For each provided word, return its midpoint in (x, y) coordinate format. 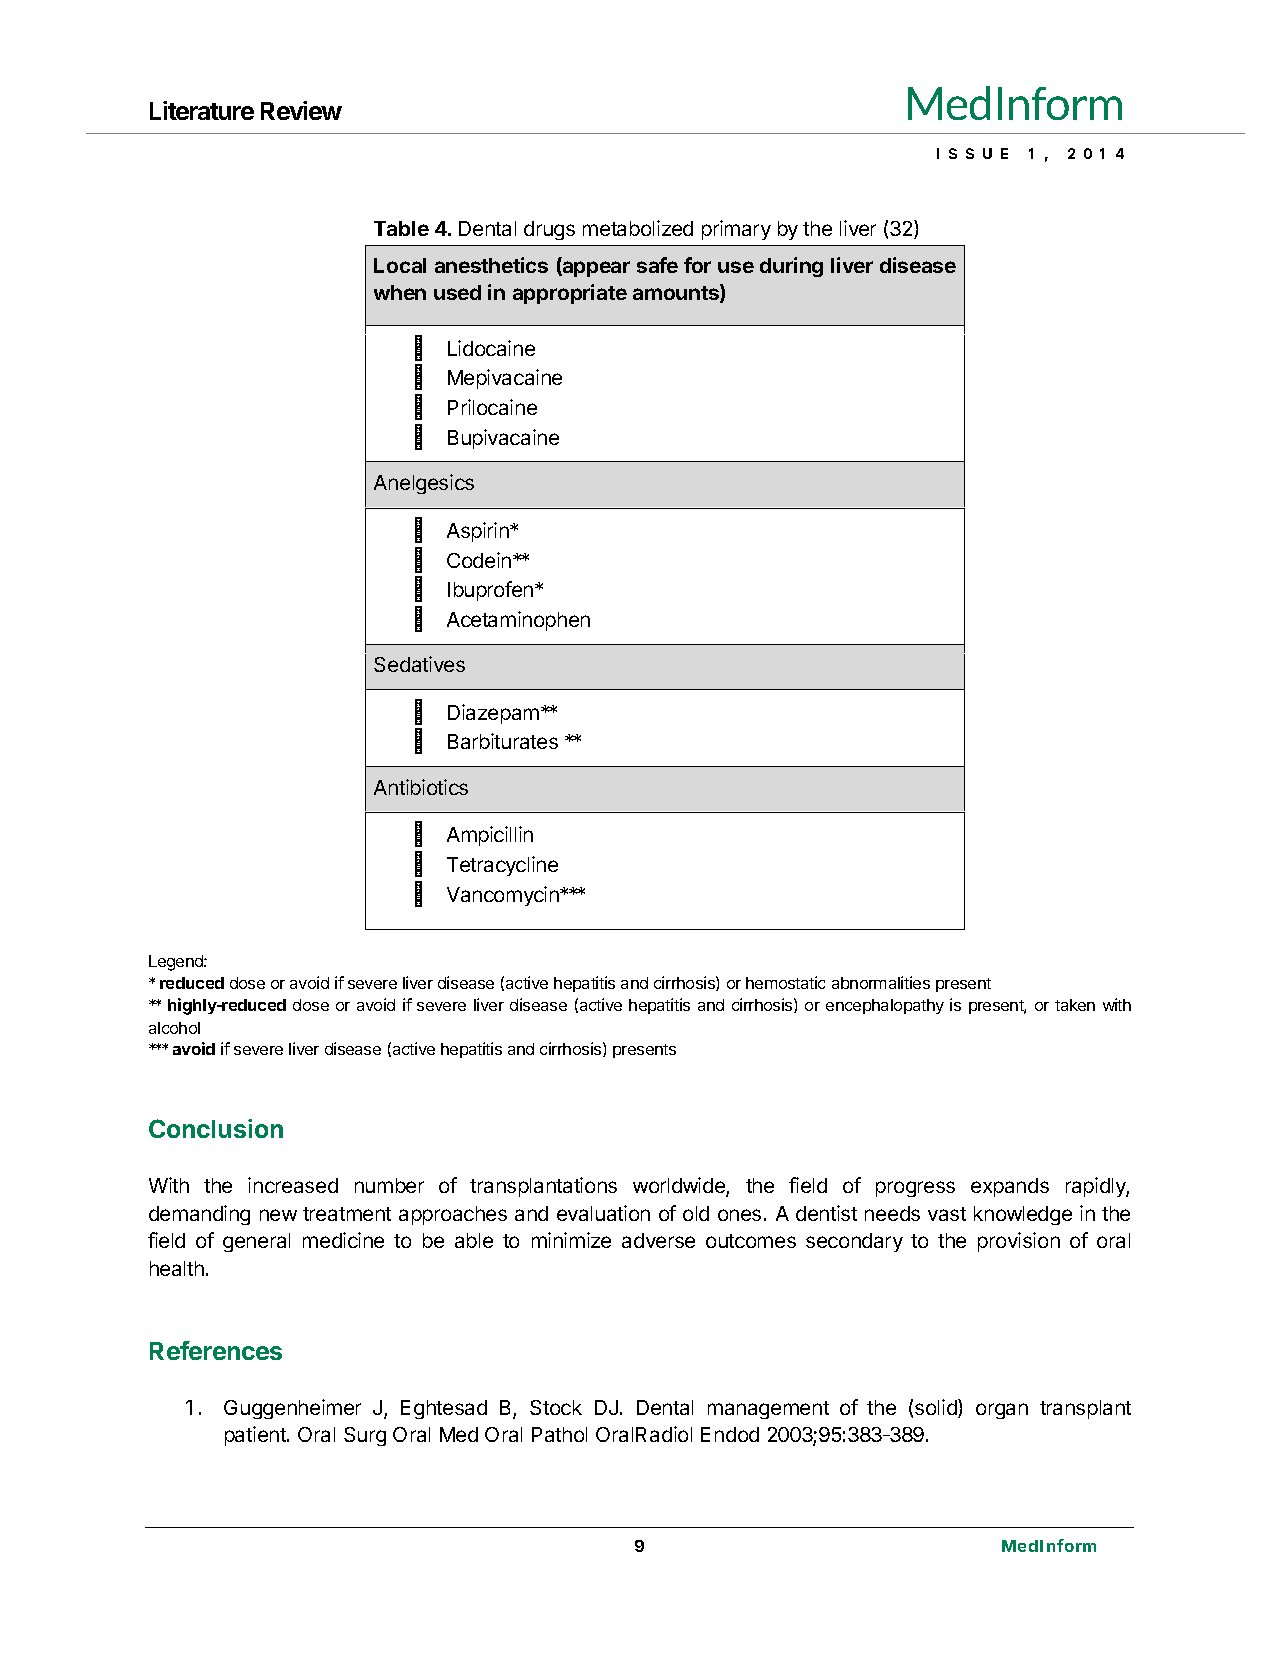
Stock (556, 1407)
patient (256, 1436)
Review (301, 110)
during (791, 267)
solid (937, 1408)
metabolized (638, 228)
